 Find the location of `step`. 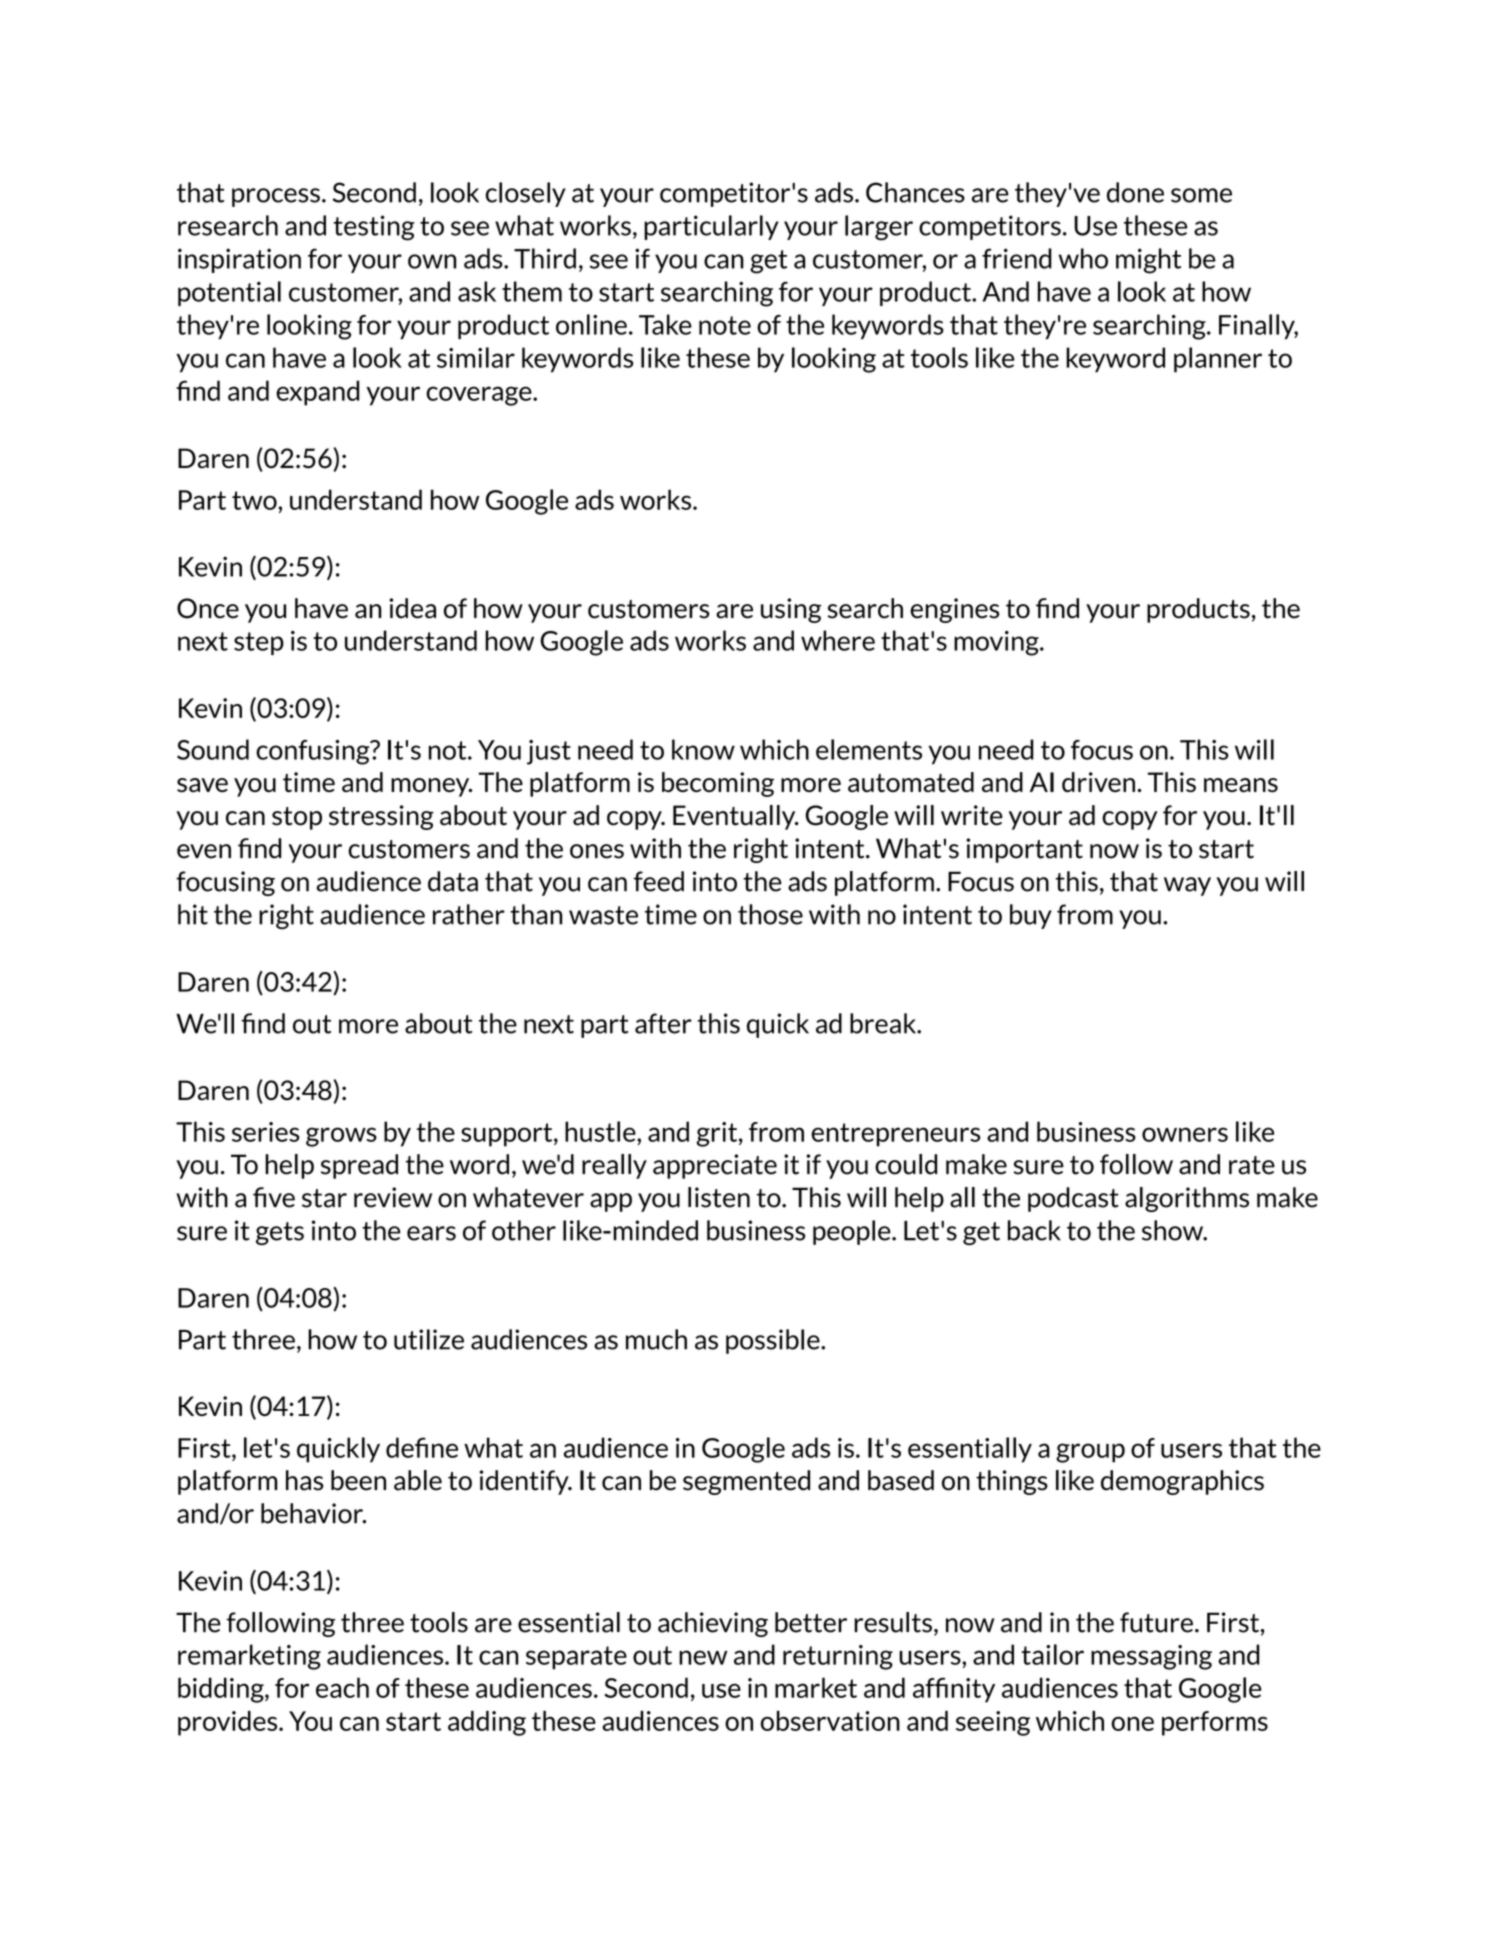

step is located at coordinates (259, 643).
